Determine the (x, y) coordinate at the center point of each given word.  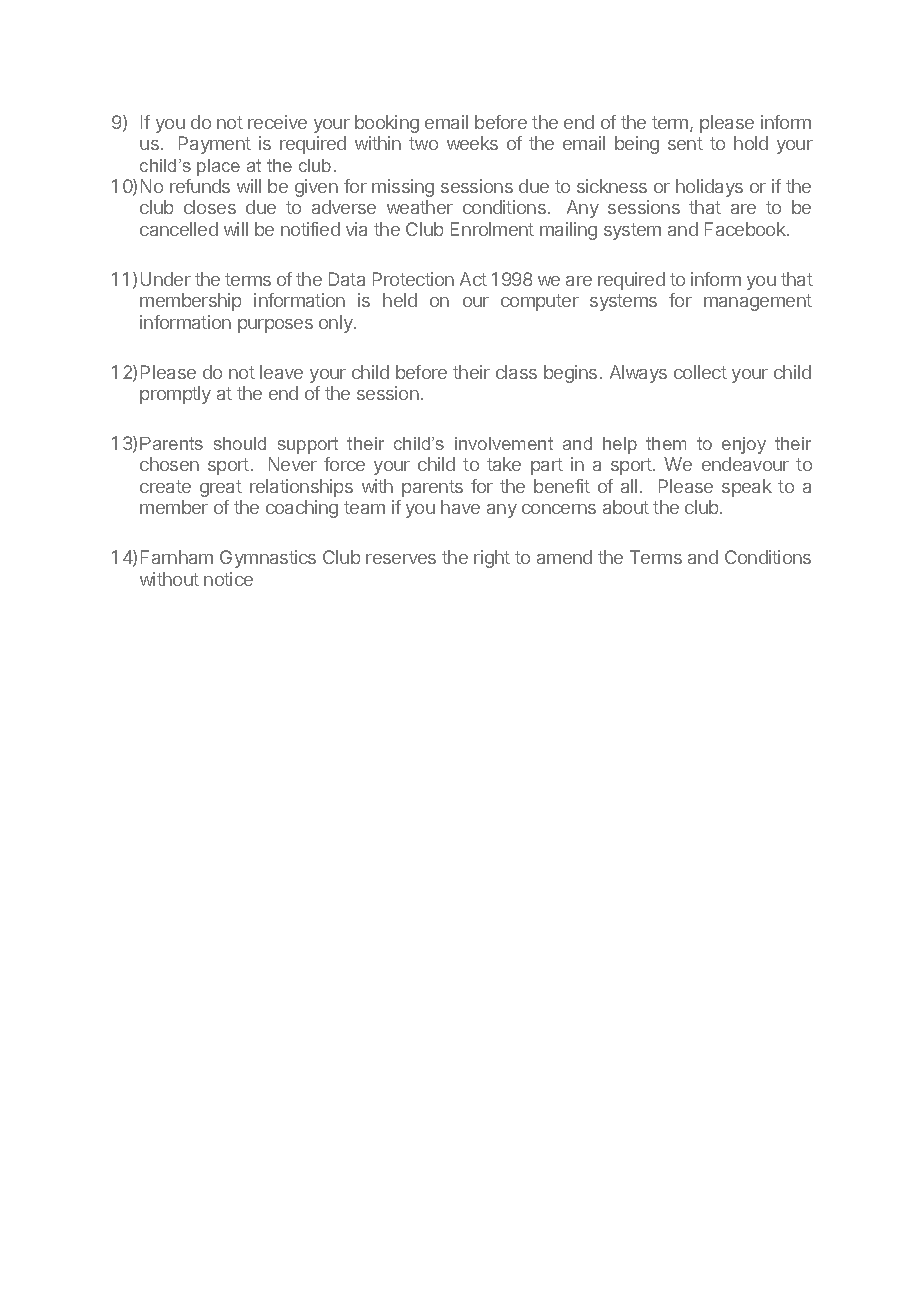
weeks (472, 143)
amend (564, 557)
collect (700, 372)
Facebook (746, 229)
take (504, 464)
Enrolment (492, 229)
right (492, 559)
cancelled (179, 229)
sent (685, 143)
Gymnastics (268, 559)
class (516, 372)
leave (281, 372)
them (666, 443)
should (240, 443)
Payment (215, 145)
